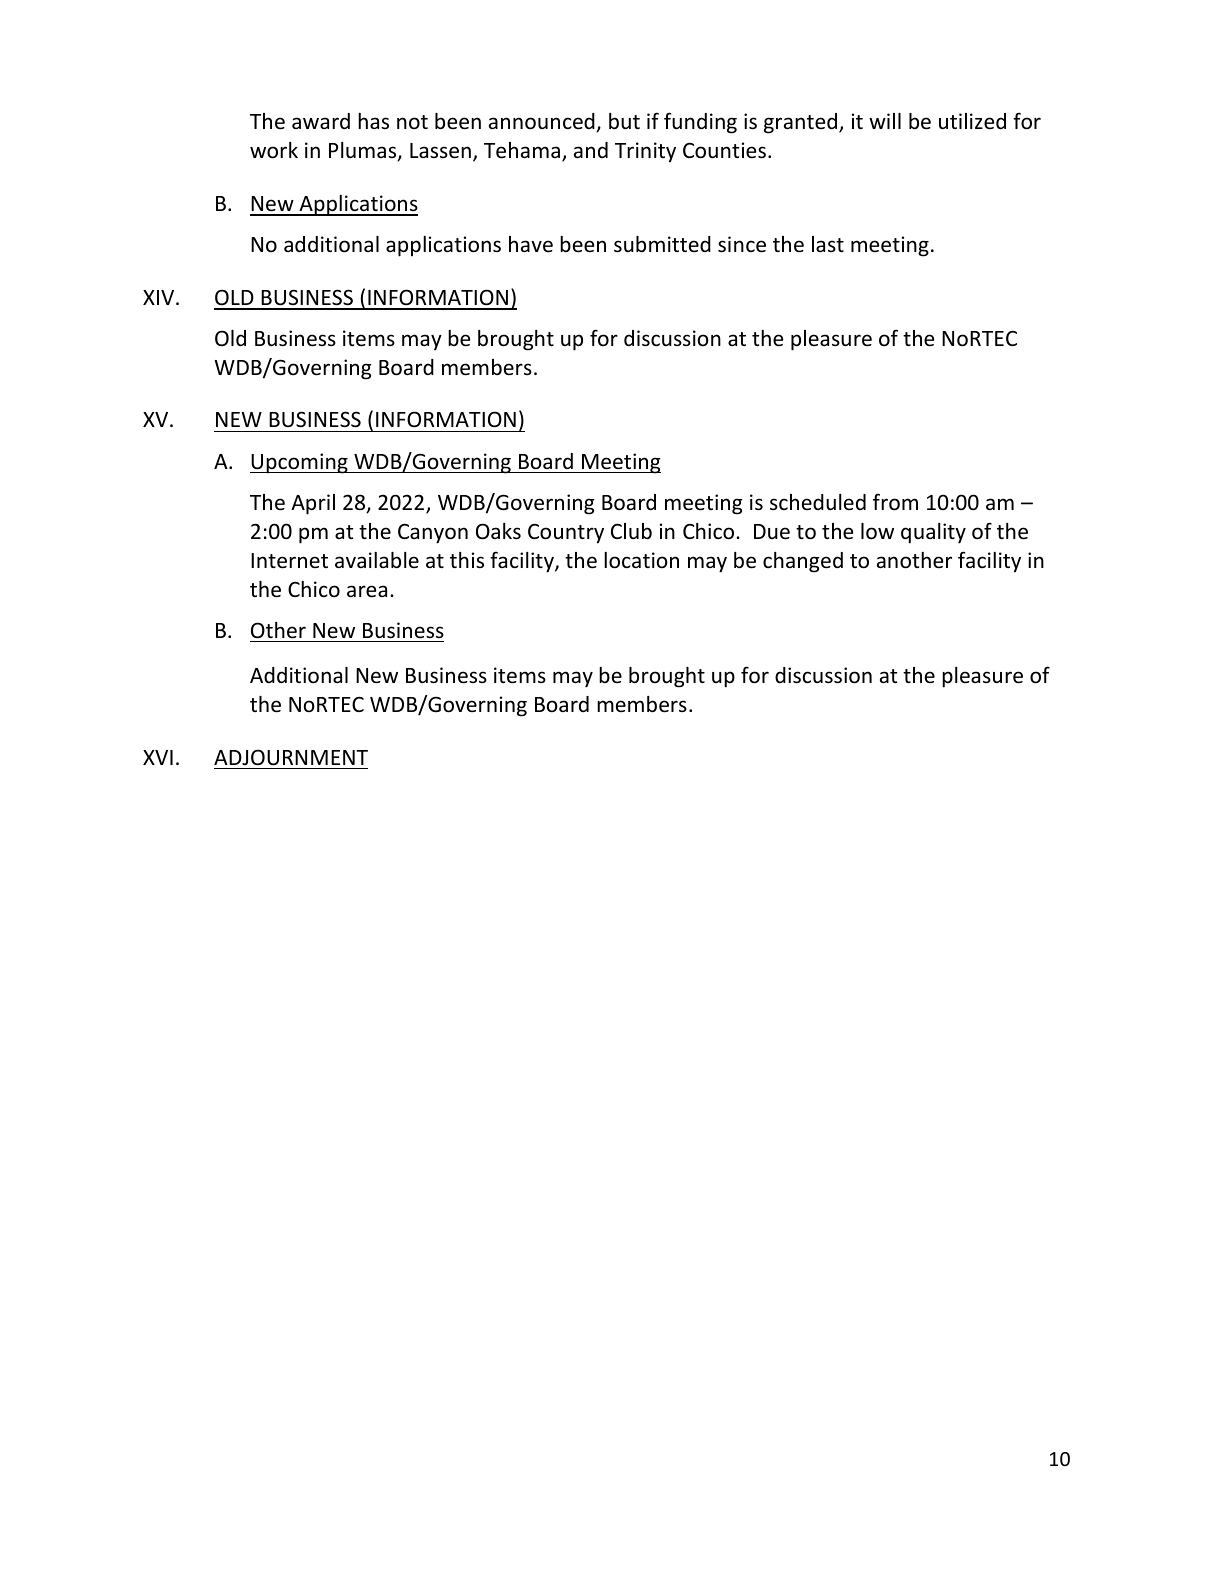 Image resolution: width=1213 pixels, height=1570 pixels. What do you see at coordinates (291, 757) in the screenshot?
I see `ADJOURNMENT` at bounding box center [291, 757].
